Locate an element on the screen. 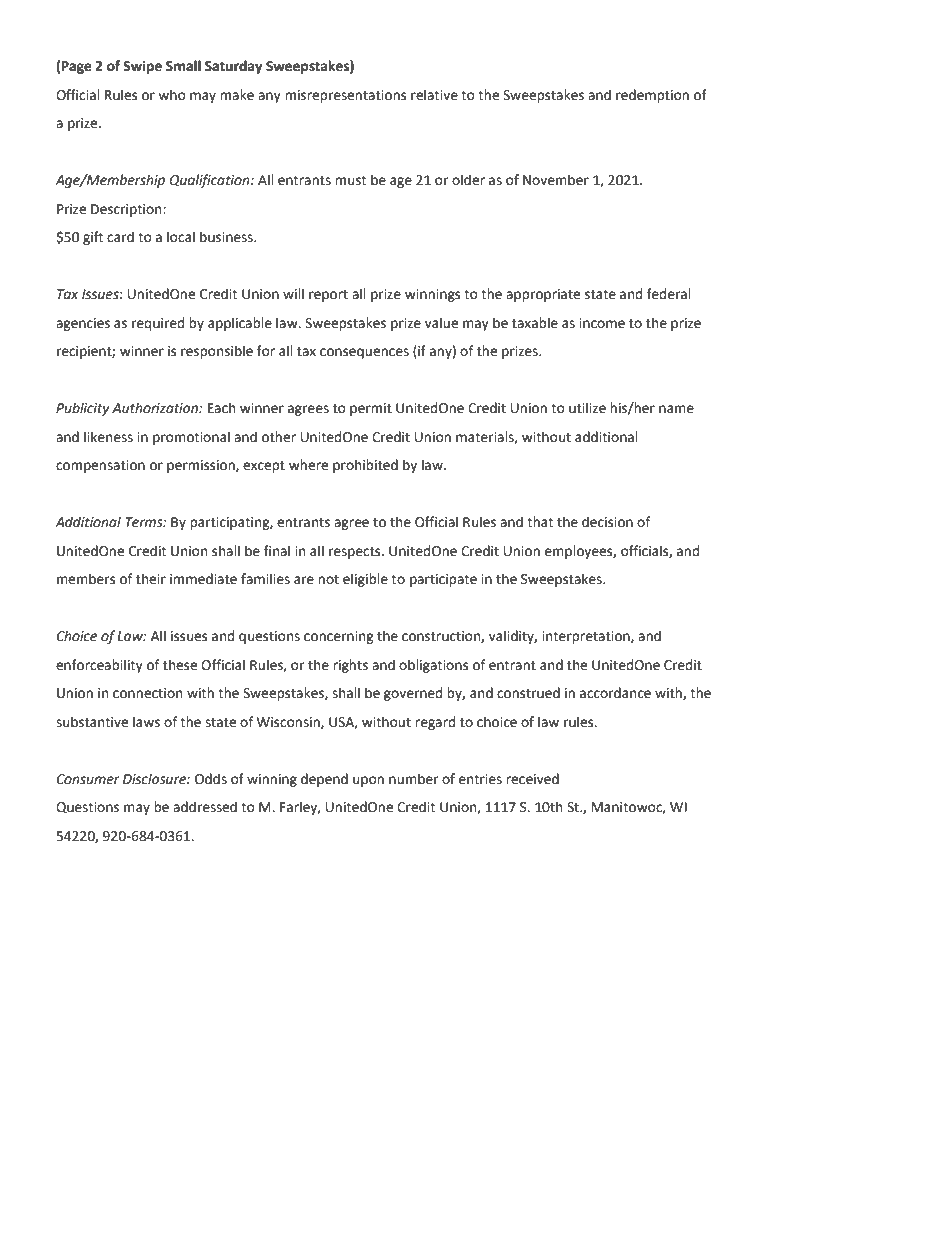 This screenshot has height=1233, width=952. utilize is located at coordinates (587, 408).
